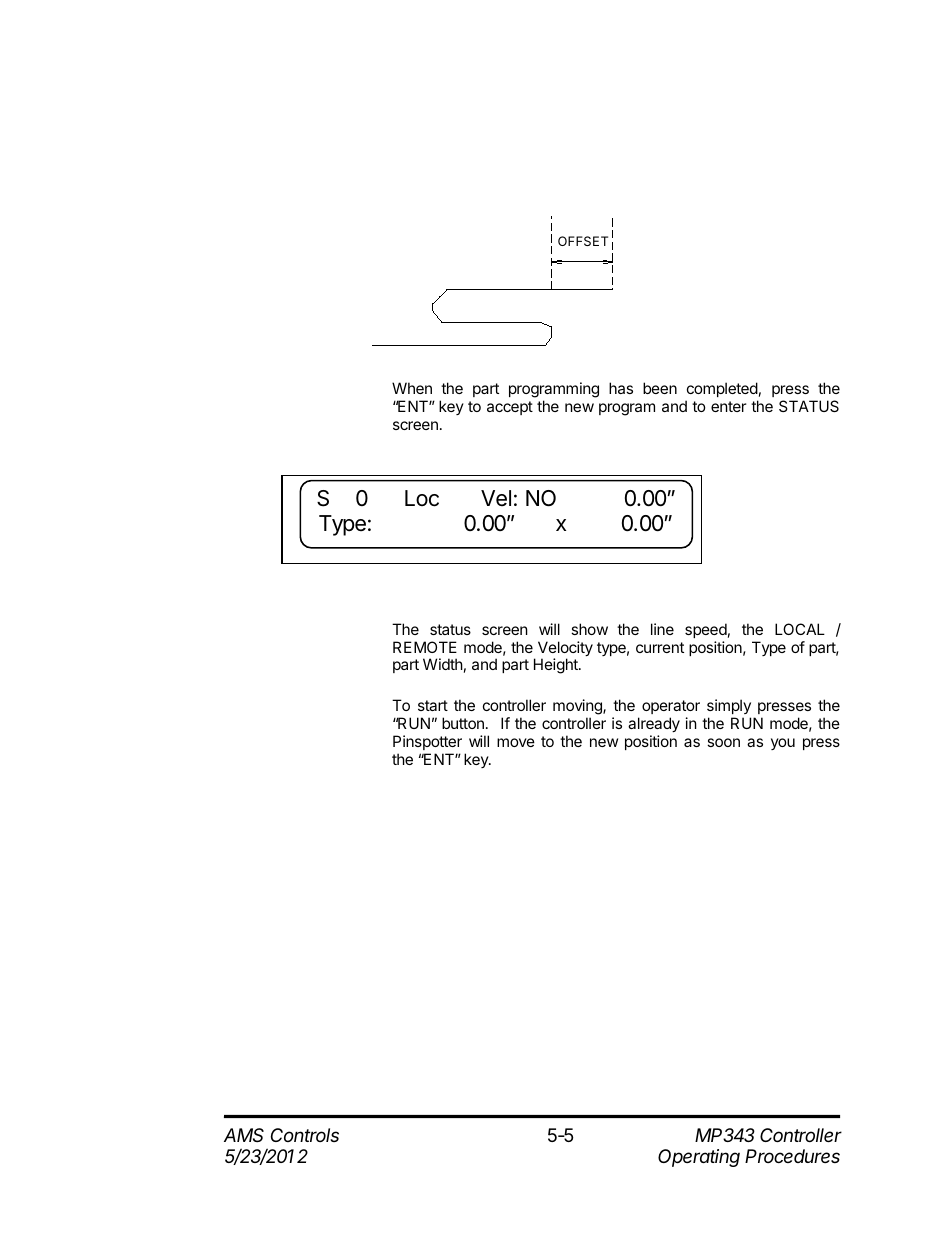 Image resolution: width=952 pixels, height=1233 pixels. Describe the element at coordinates (621, 388) in the document. I see `has` at that location.
